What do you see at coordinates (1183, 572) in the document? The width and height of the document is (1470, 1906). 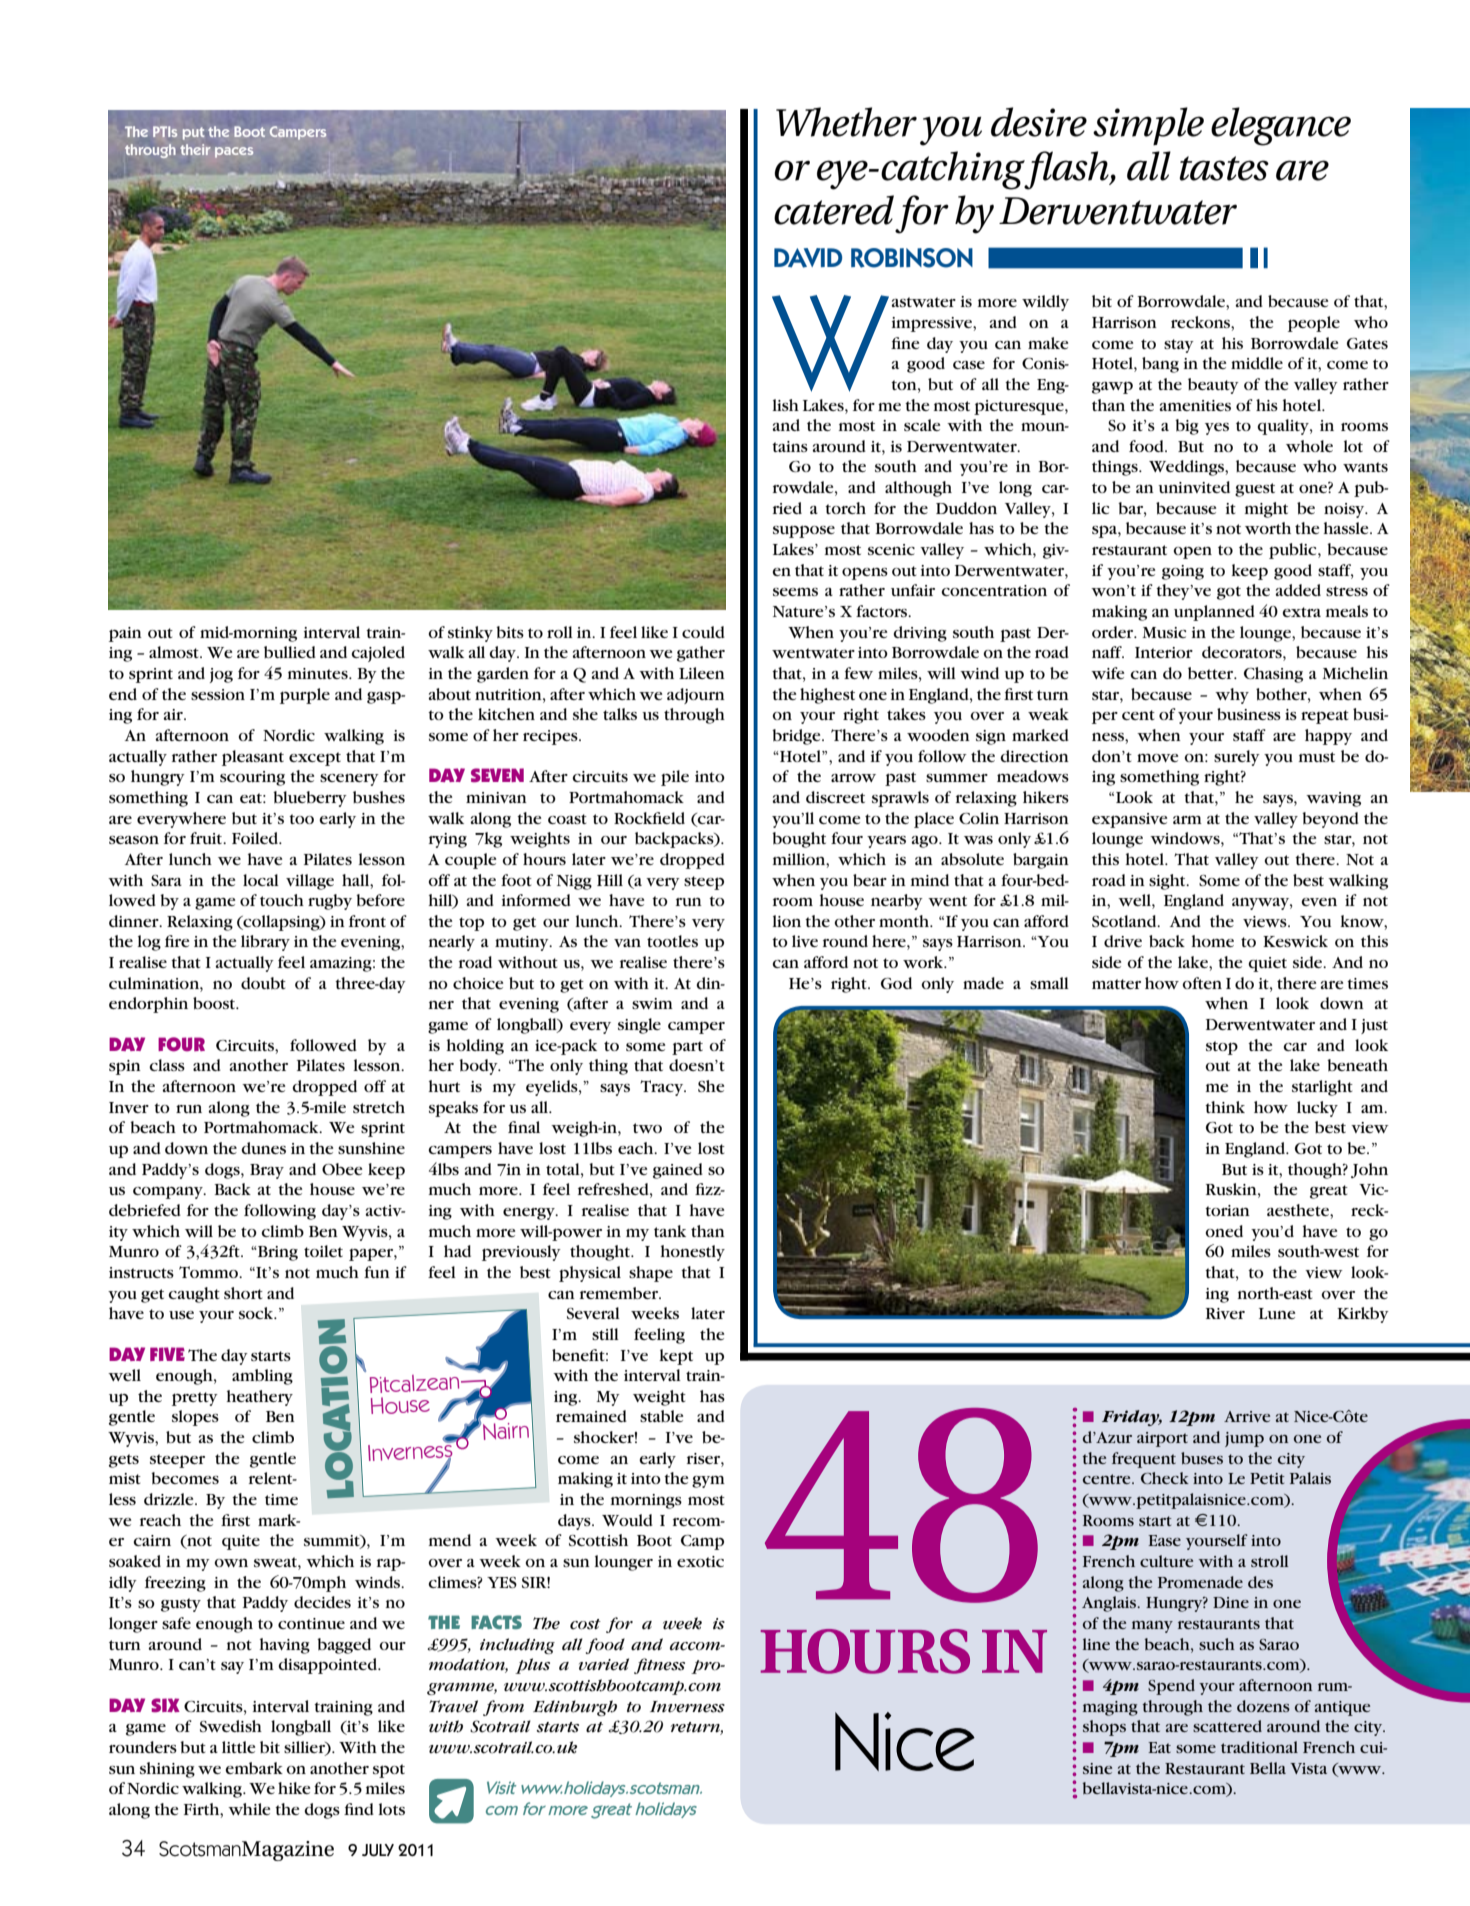 I see `going` at bounding box center [1183, 572].
